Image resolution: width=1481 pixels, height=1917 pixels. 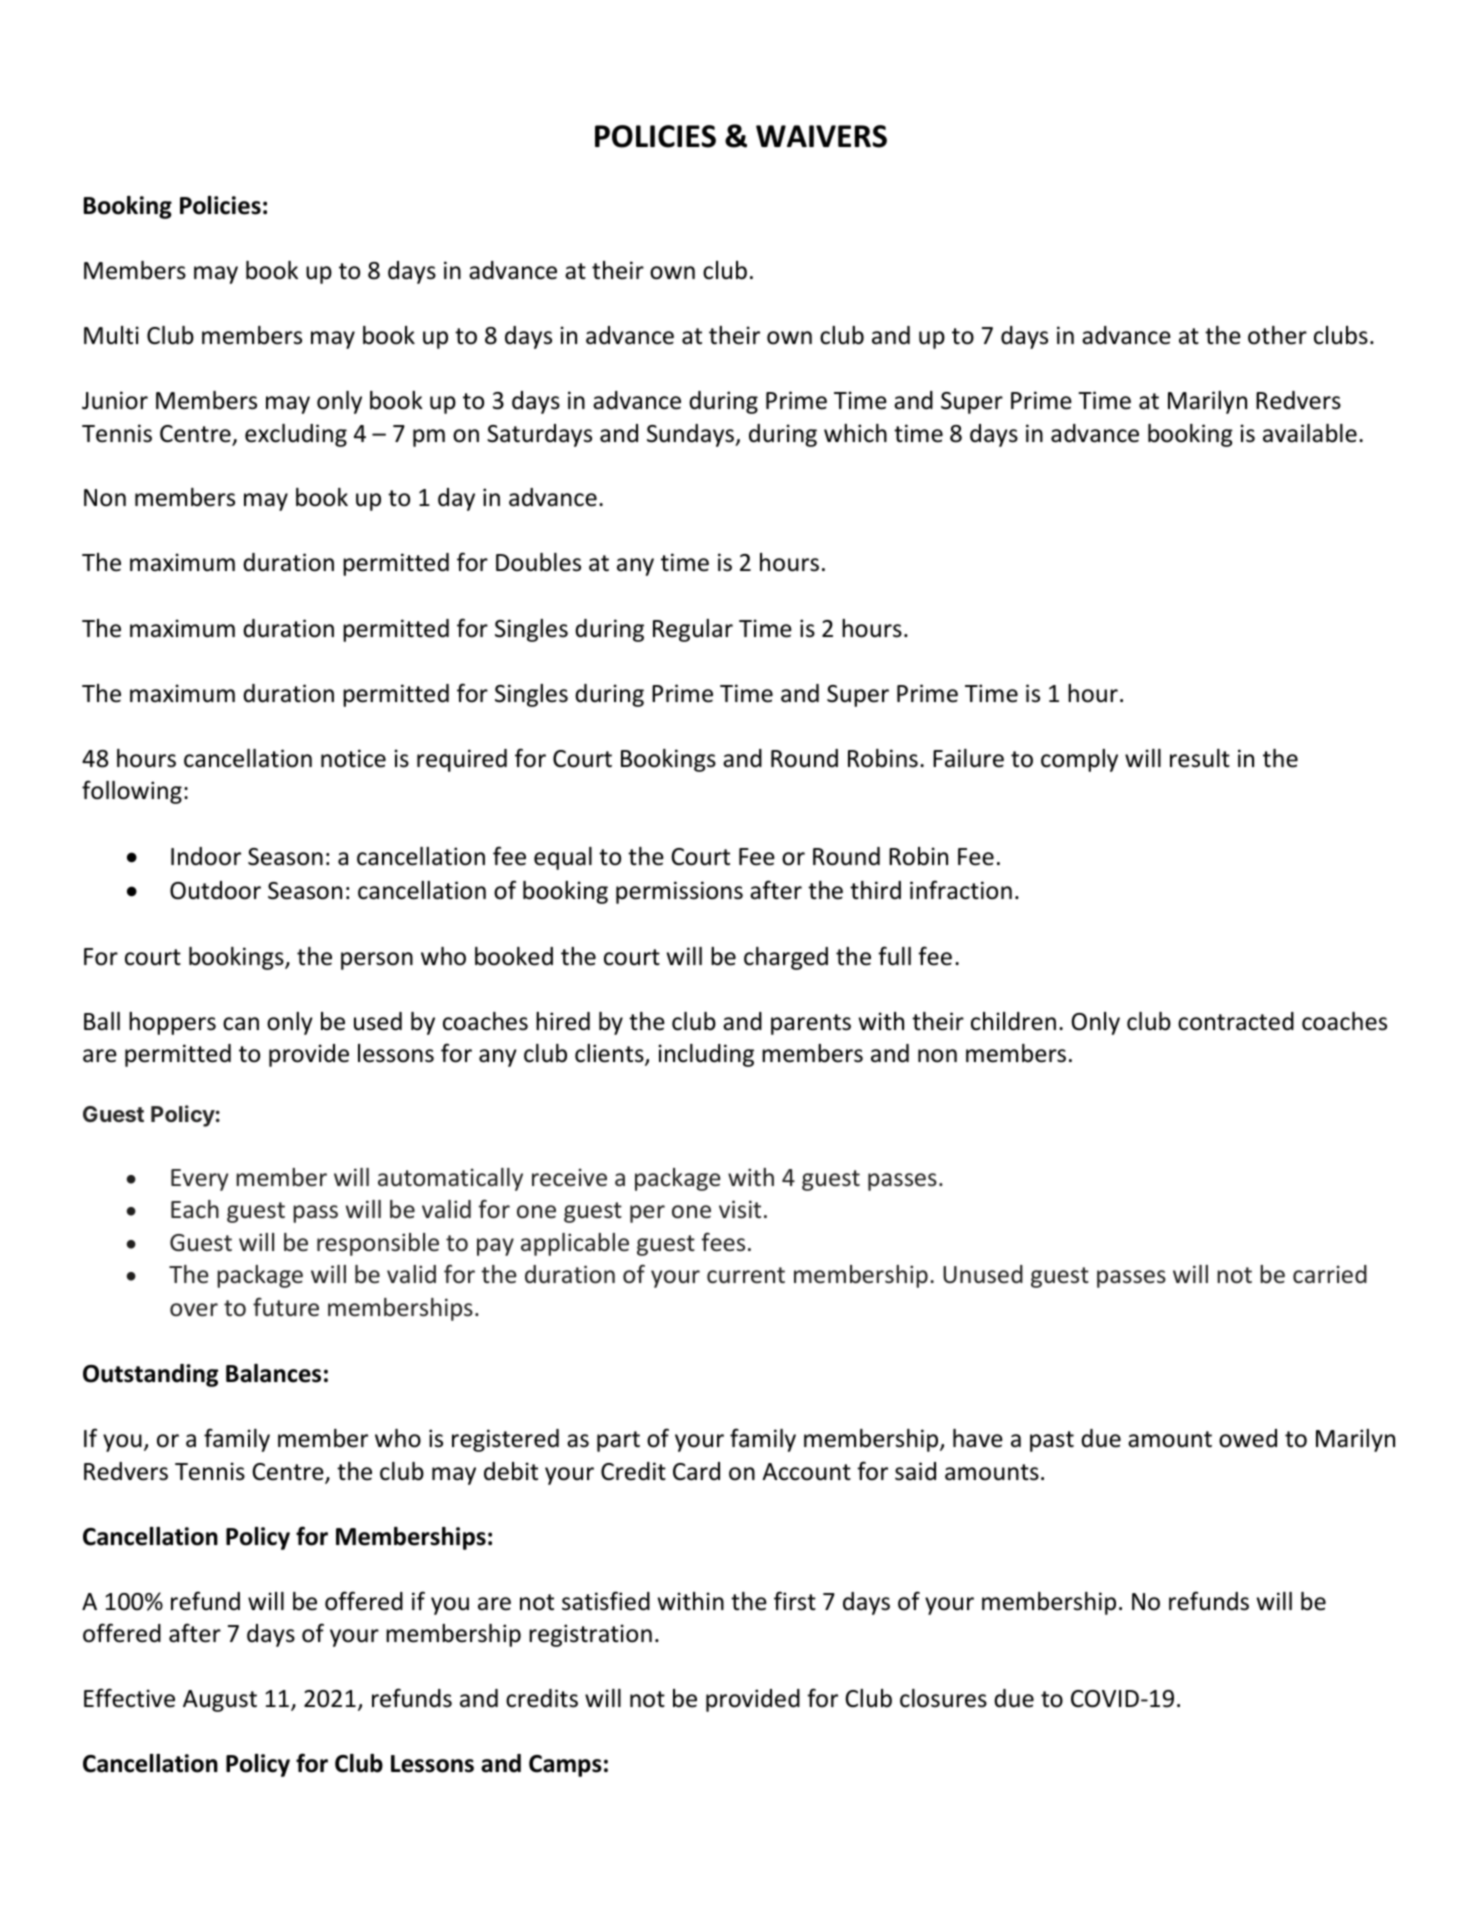 What do you see at coordinates (353, 758) in the image?
I see `notice` at bounding box center [353, 758].
